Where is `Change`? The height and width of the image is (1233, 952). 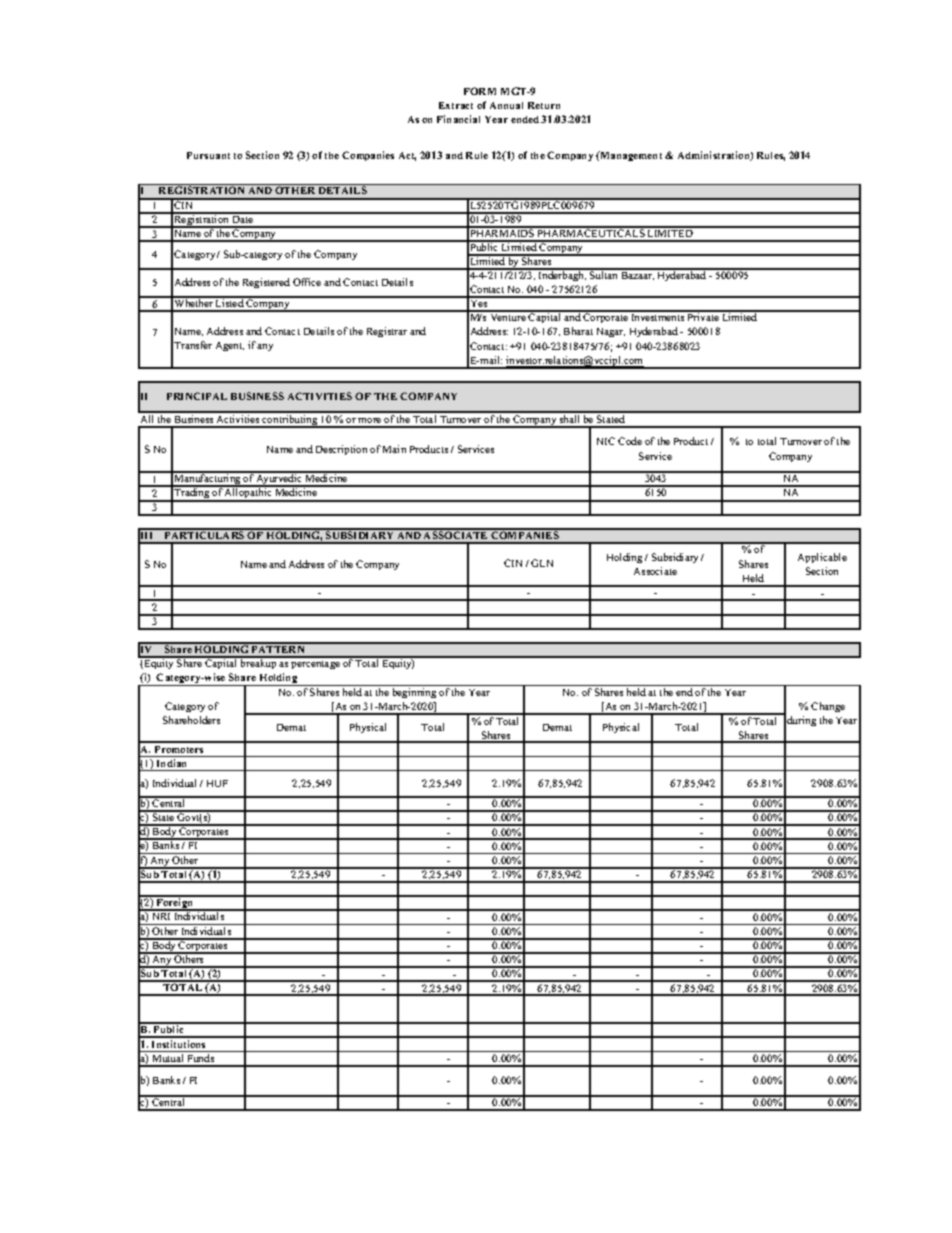 Change is located at coordinates (828, 707).
